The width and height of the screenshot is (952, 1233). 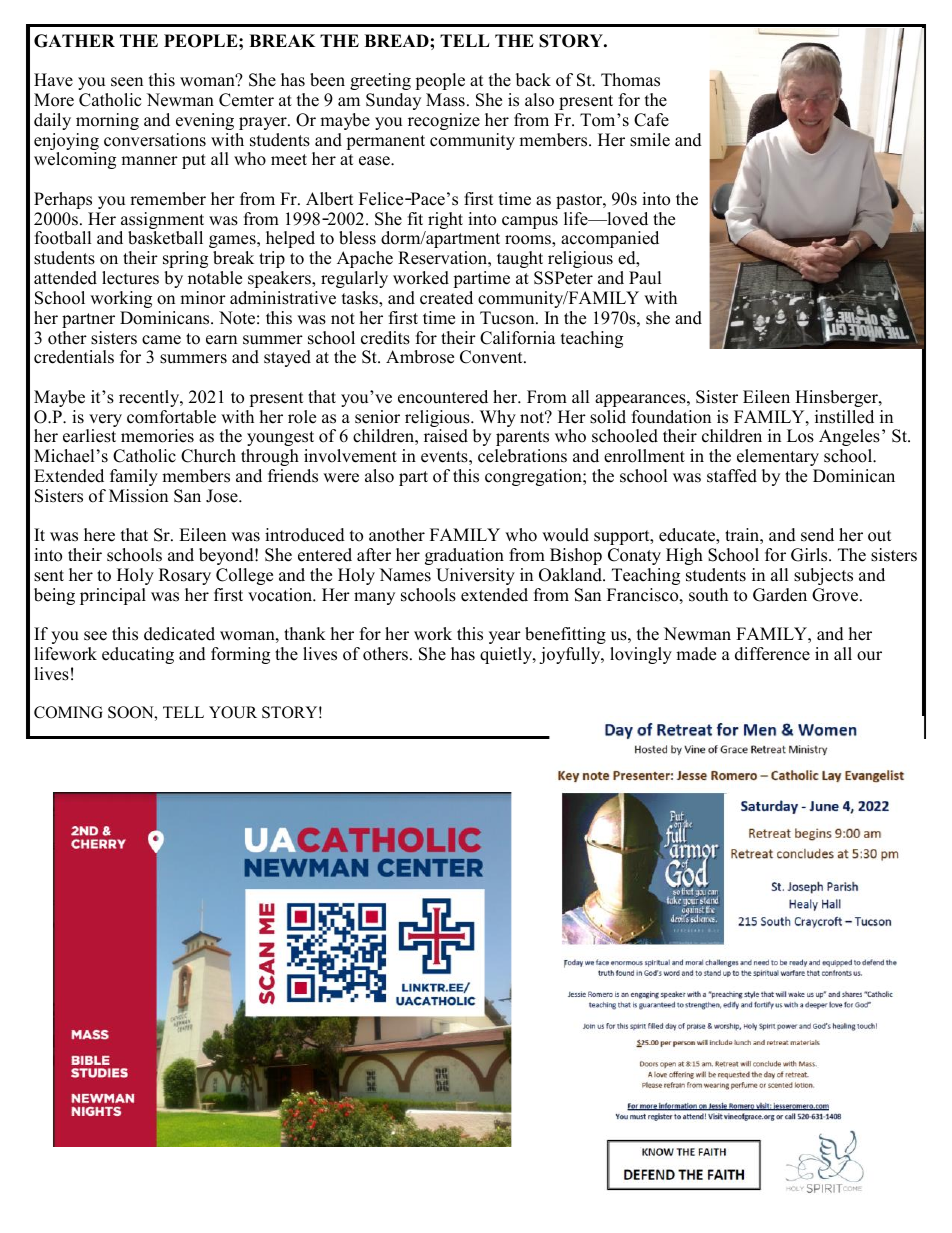 What do you see at coordinates (397, 40) in the screenshot?
I see `BREAD` at bounding box center [397, 40].
